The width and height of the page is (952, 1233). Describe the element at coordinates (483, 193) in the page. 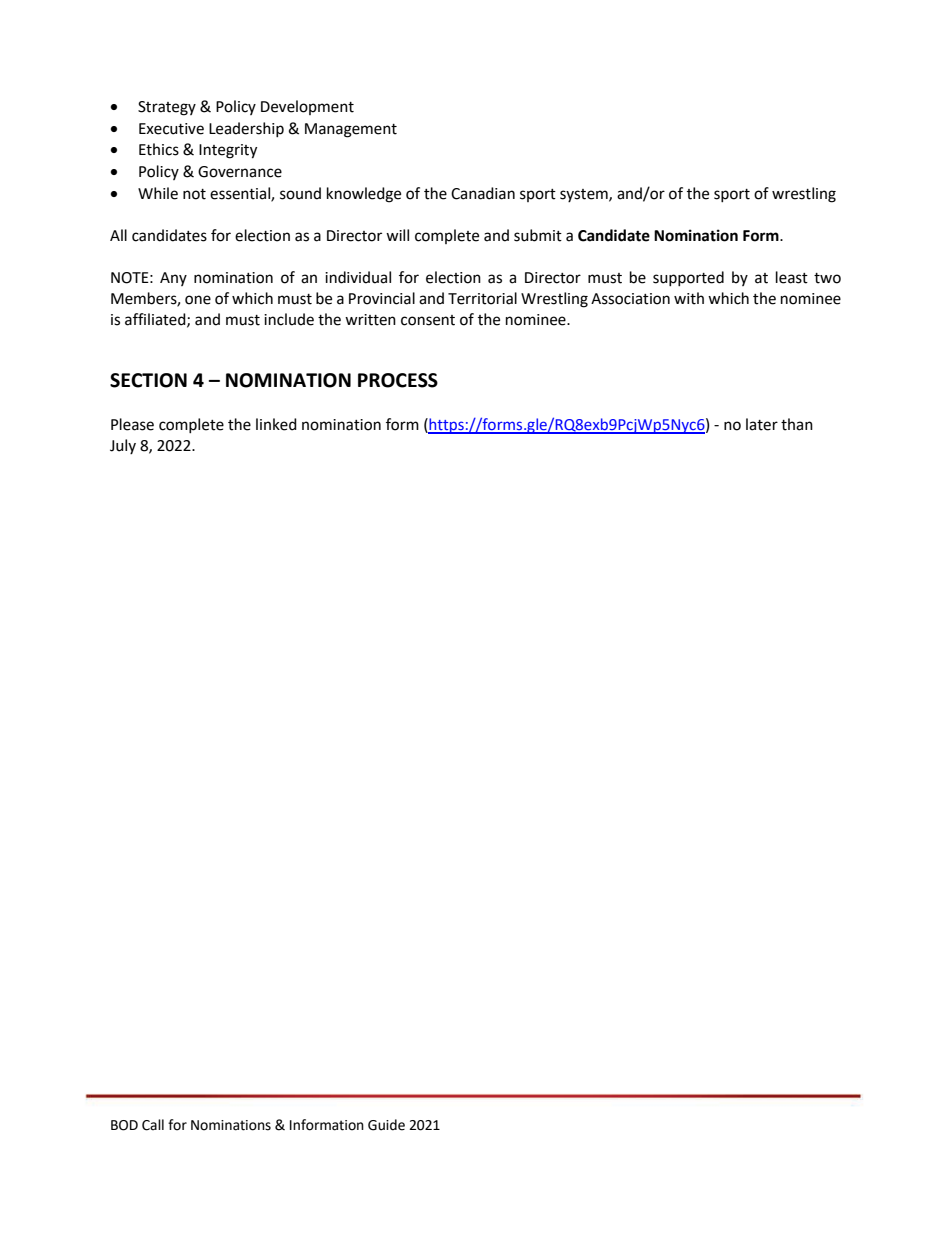

I see `Canadian` at that location.
